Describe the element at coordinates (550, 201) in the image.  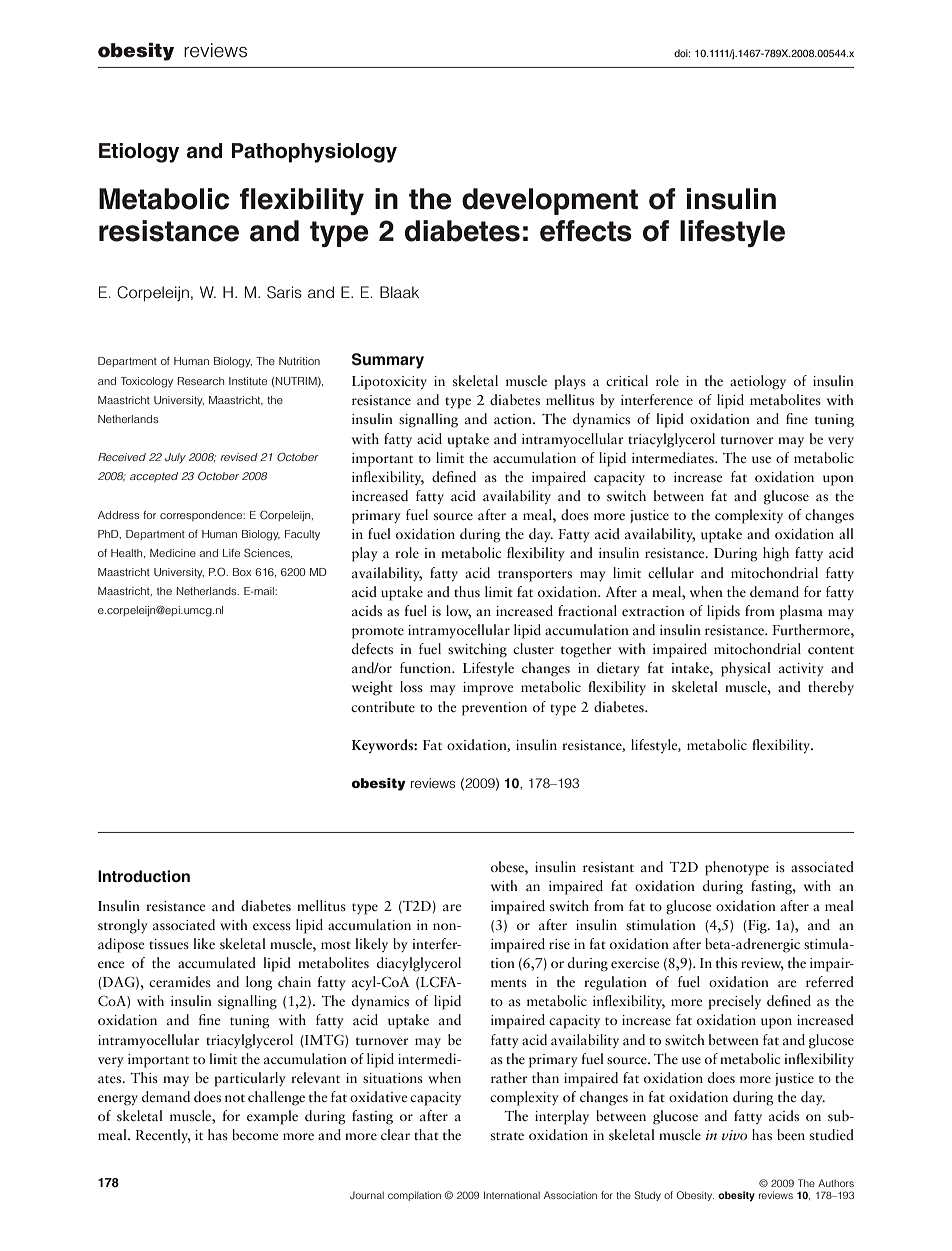
I see `development` at that location.
